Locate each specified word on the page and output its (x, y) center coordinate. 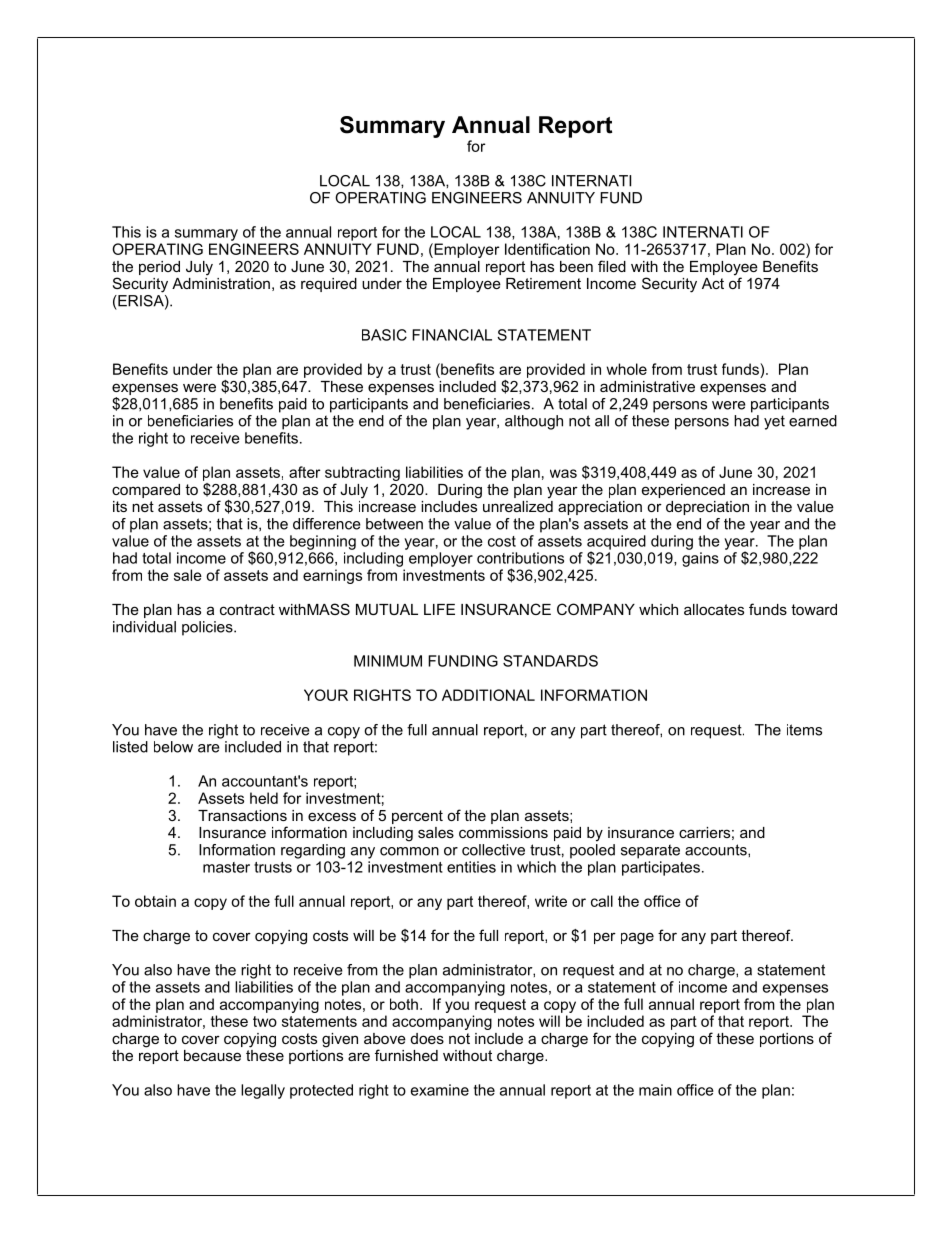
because (212, 1055)
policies (208, 628)
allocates (714, 609)
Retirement (543, 283)
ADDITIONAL (488, 695)
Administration (221, 282)
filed (612, 266)
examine (440, 1090)
